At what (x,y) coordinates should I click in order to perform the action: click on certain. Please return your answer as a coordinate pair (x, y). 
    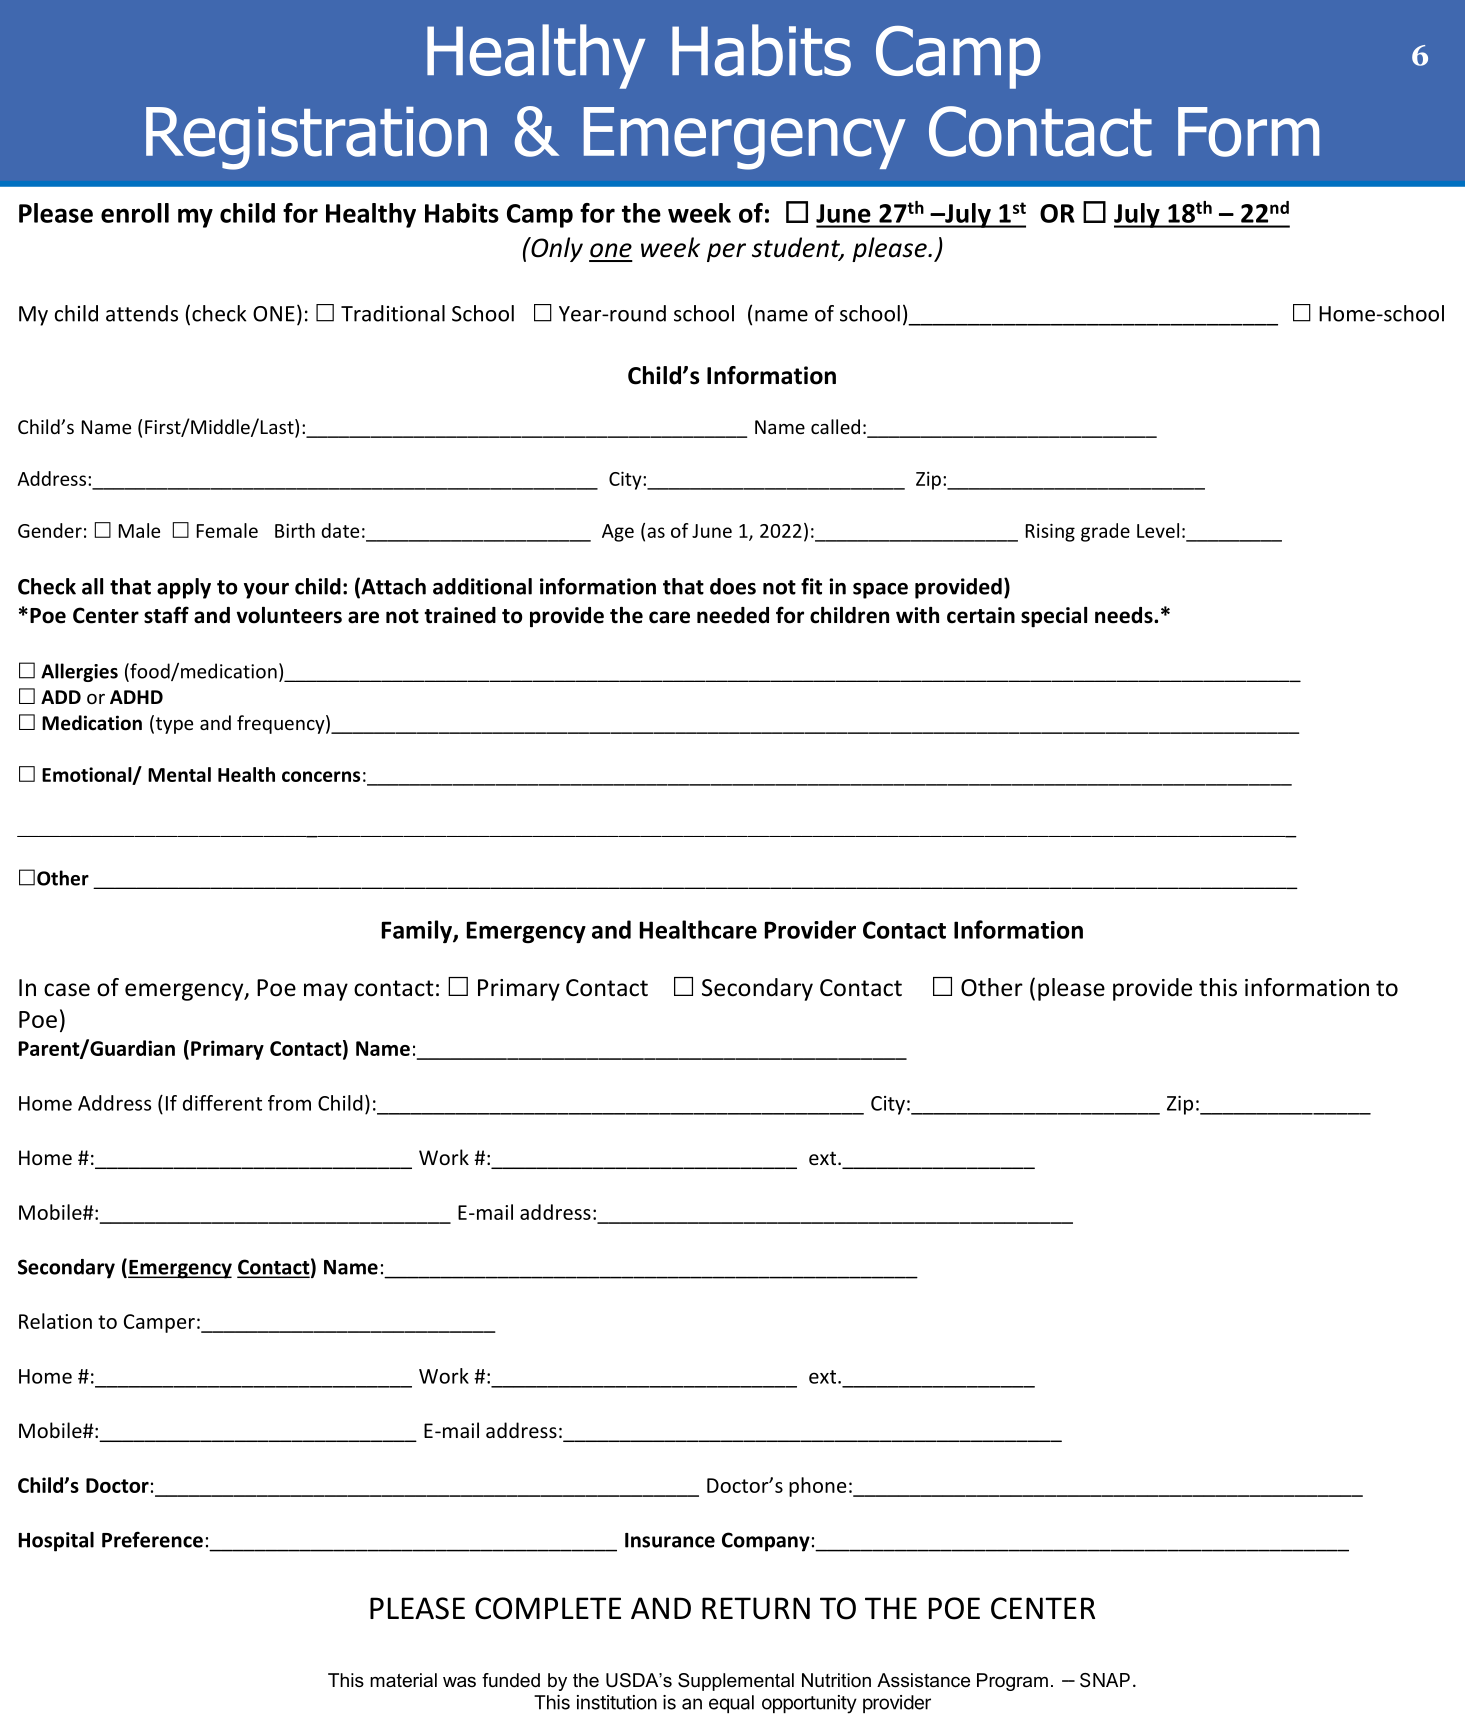
    Looking at the image, I should click on (981, 615).
